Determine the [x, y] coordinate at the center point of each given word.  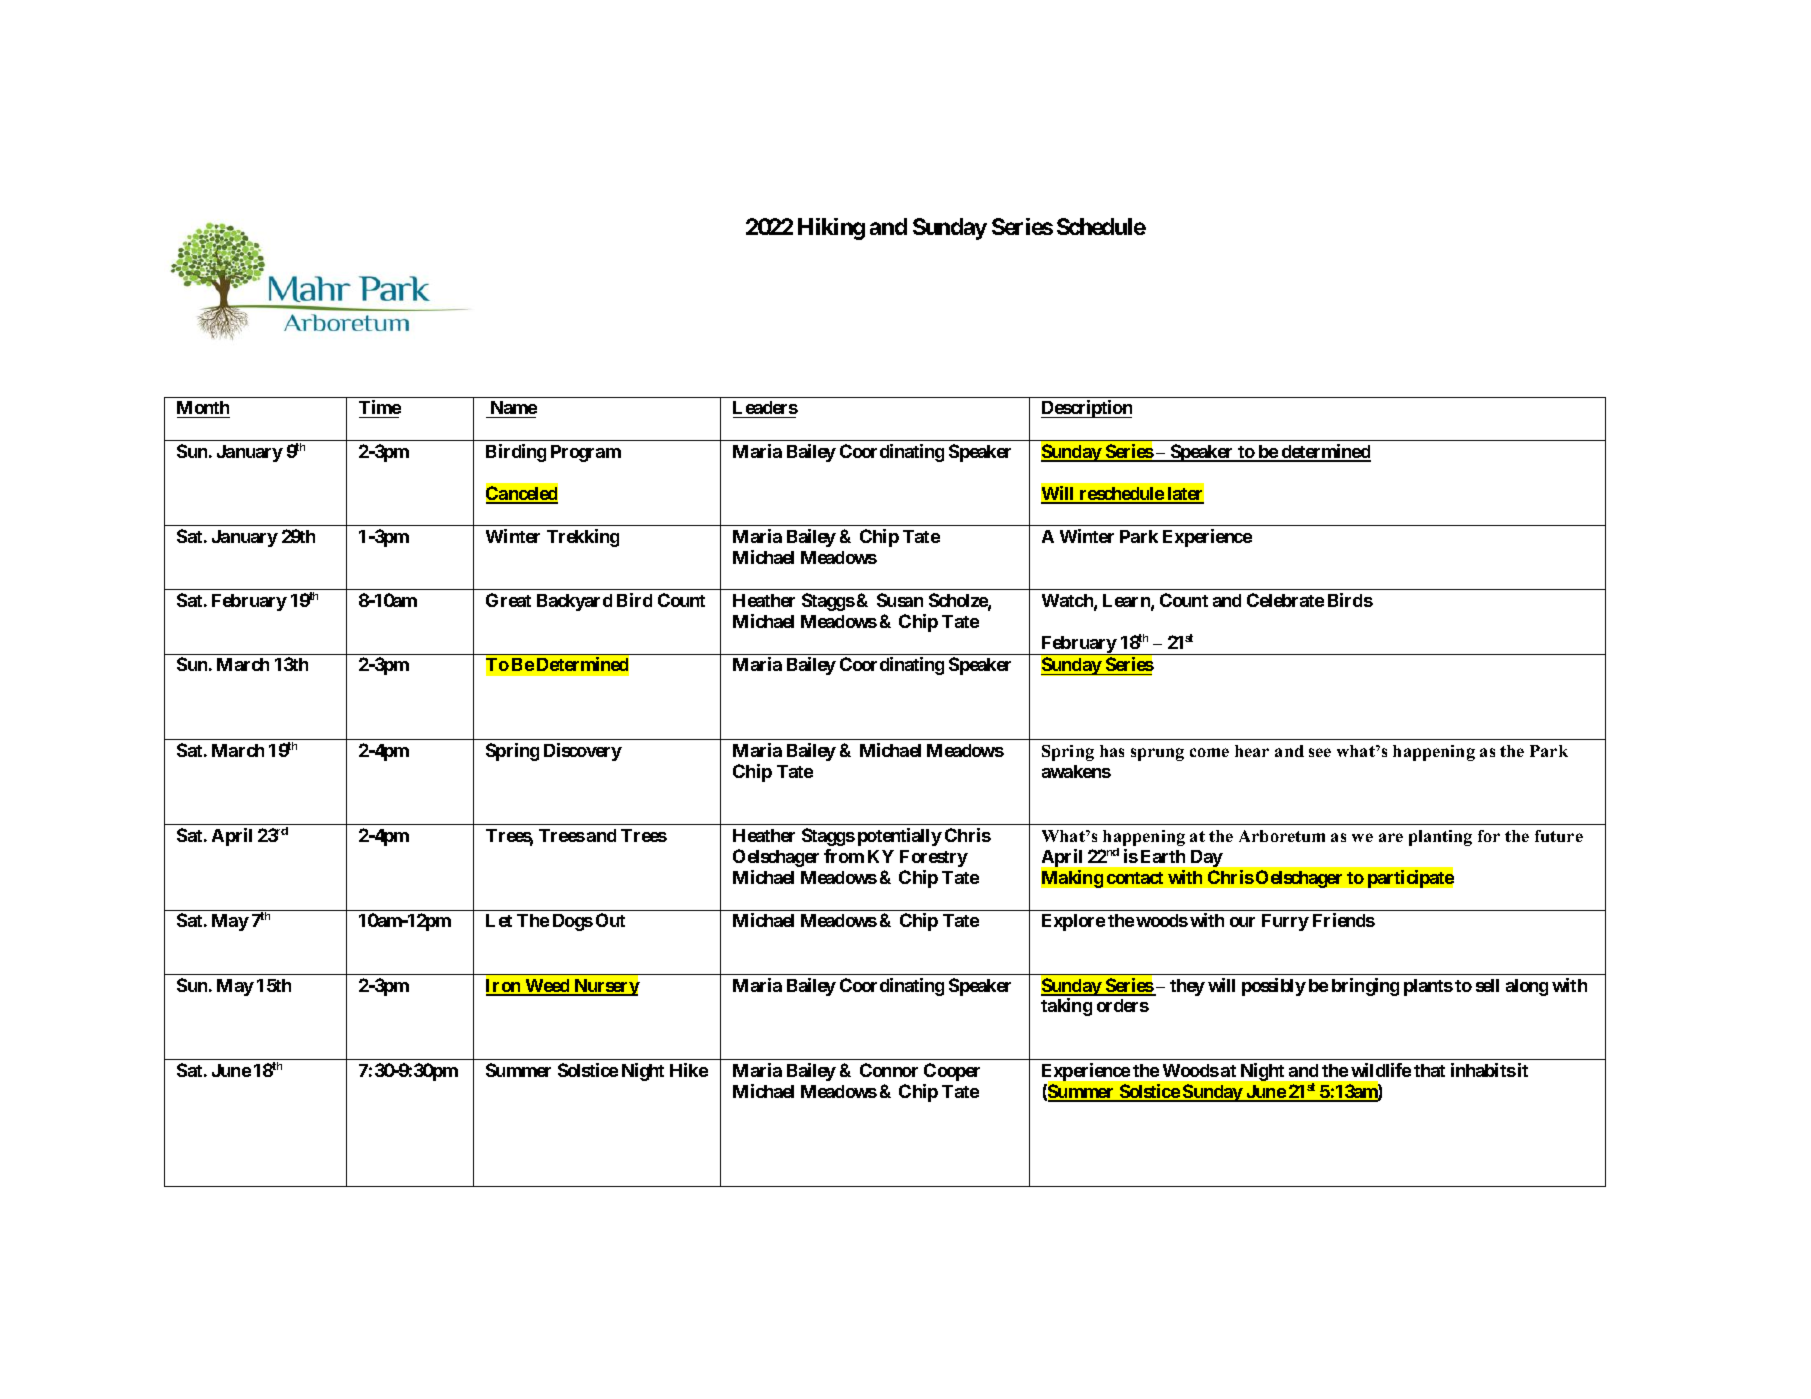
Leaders [765, 409]
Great [508, 600]
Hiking [831, 229]
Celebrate [1285, 600]
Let [499, 920]
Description [1086, 409]
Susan [900, 600]
